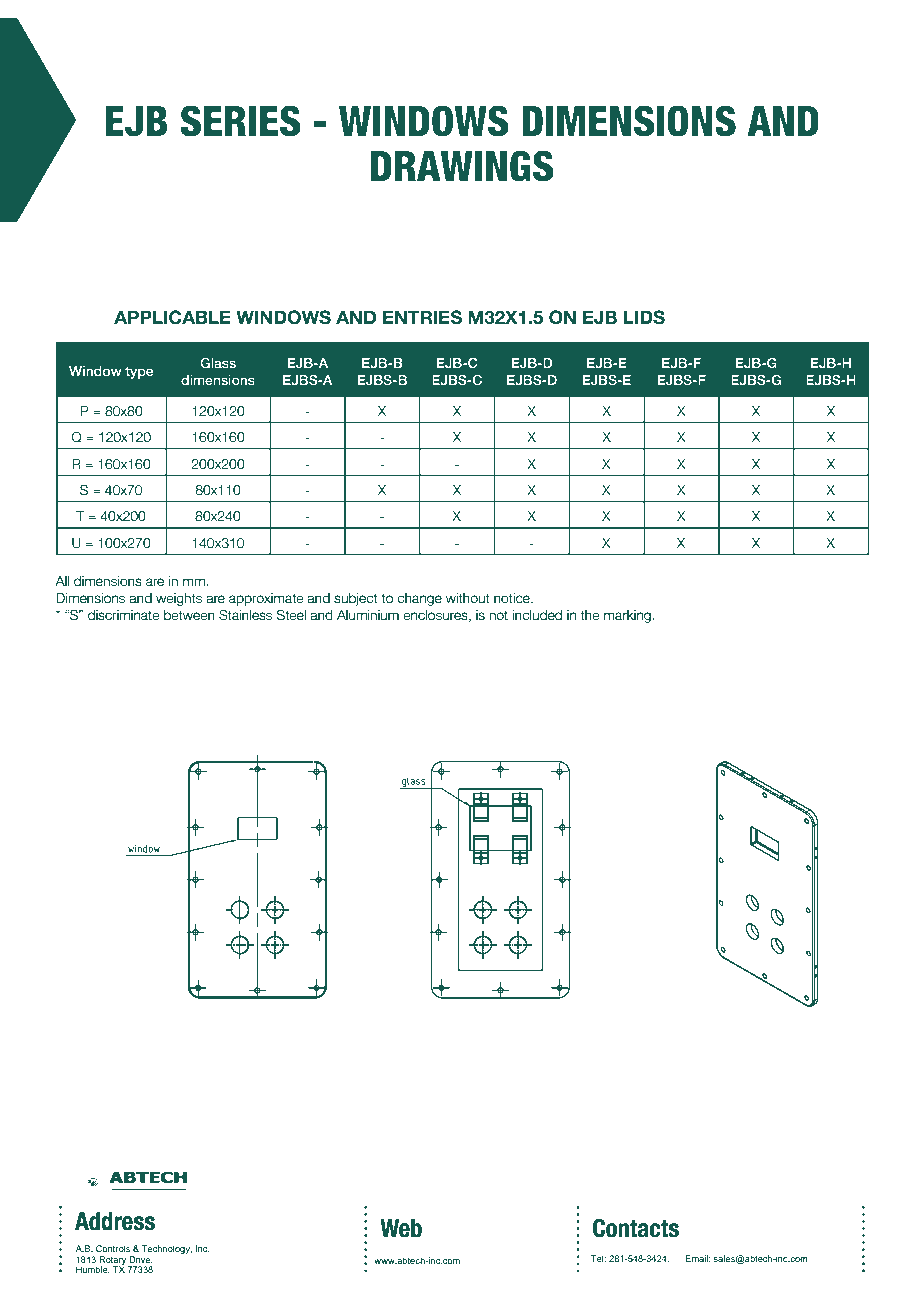 The width and height of the screenshot is (924, 1308). What do you see at coordinates (636, 1228) in the screenshot?
I see `Contacts` at bounding box center [636, 1228].
